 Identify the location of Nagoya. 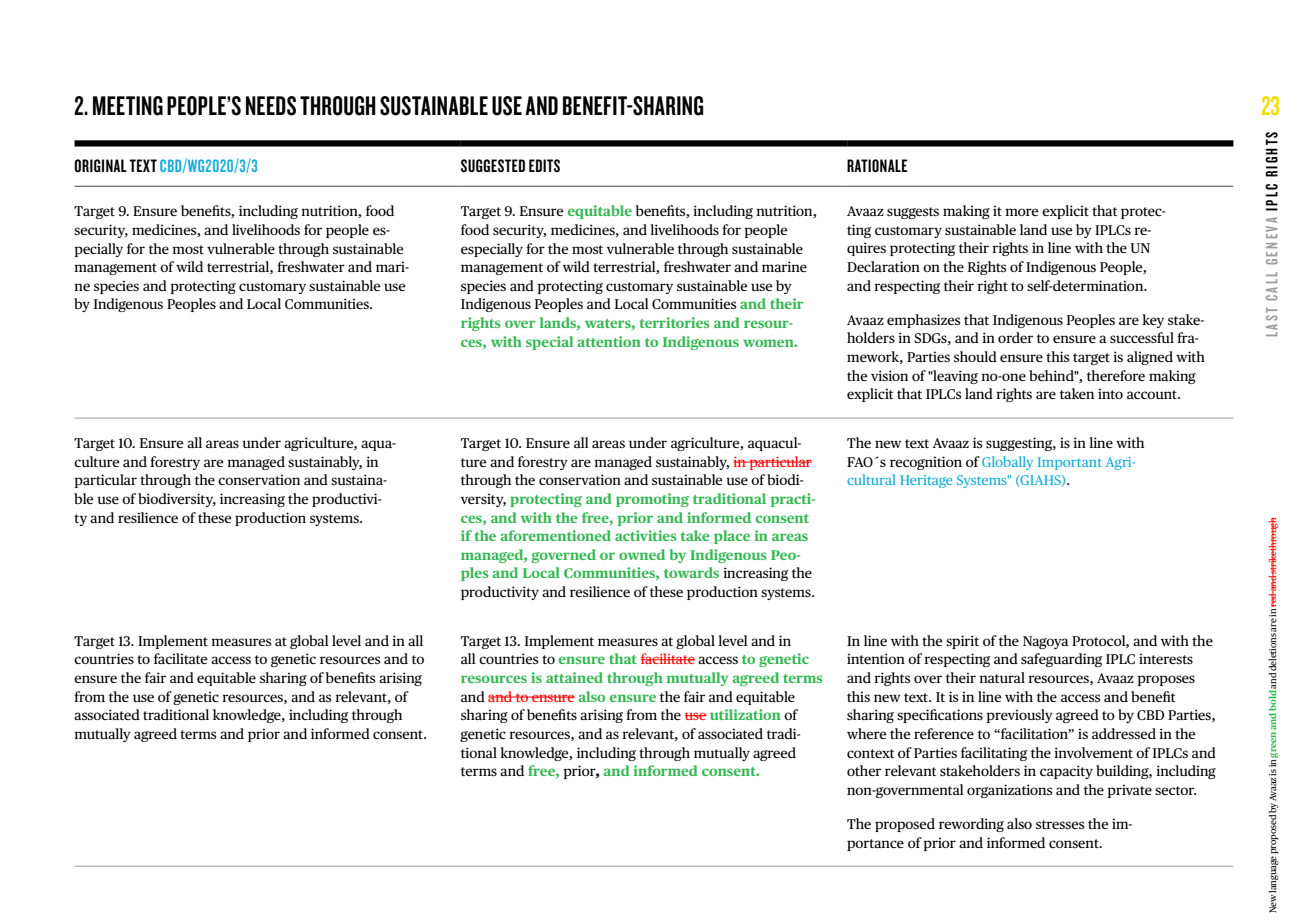
(1045, 642).
